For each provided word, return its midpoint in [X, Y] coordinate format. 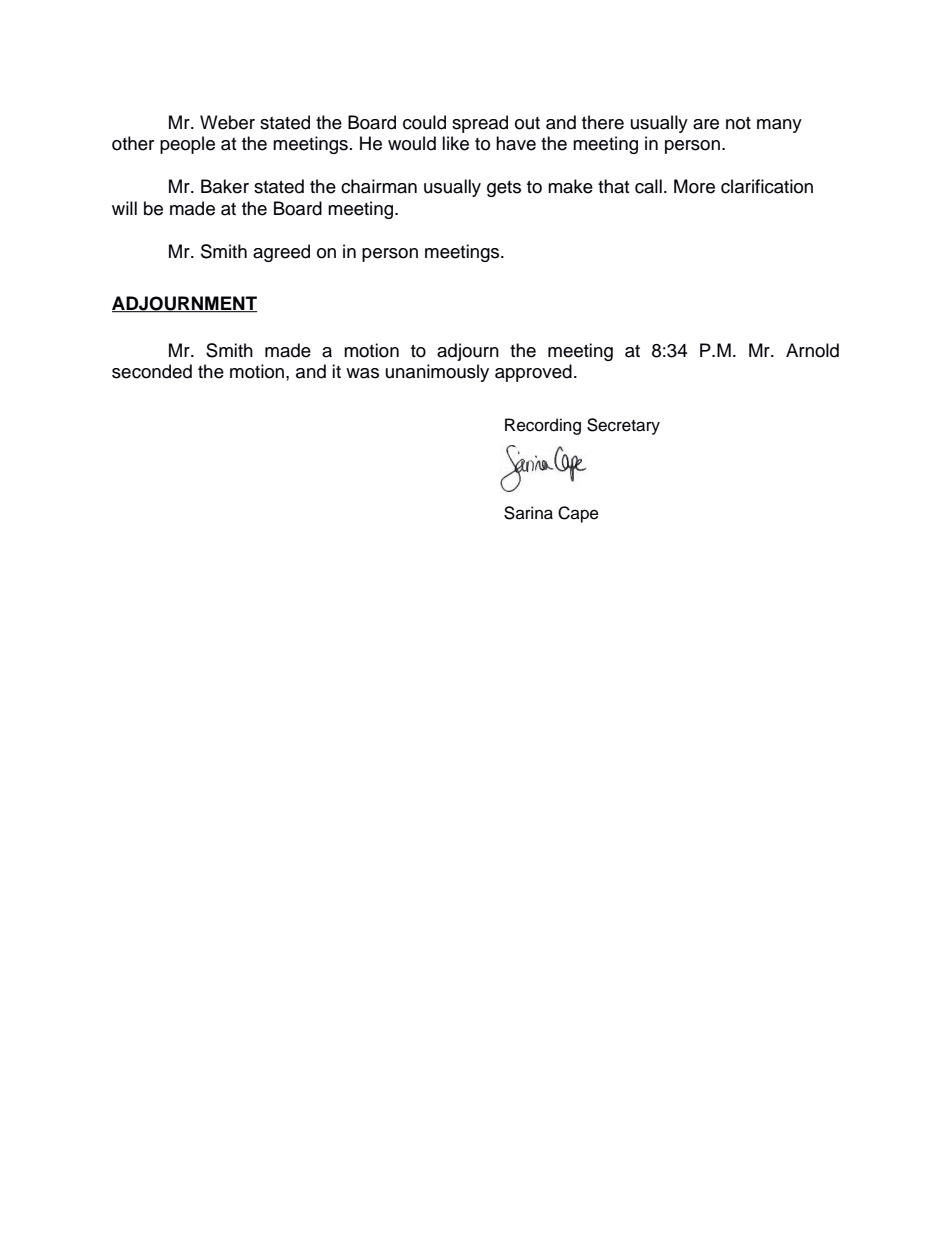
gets [504, 189]
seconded [152, 371]
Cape [578, 514]
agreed [281, 253]
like [455, 143]
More [694, 186]
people [187, 145]
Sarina [528, 513]
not [738, 123]
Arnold [812, 350]
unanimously [437, 373]
